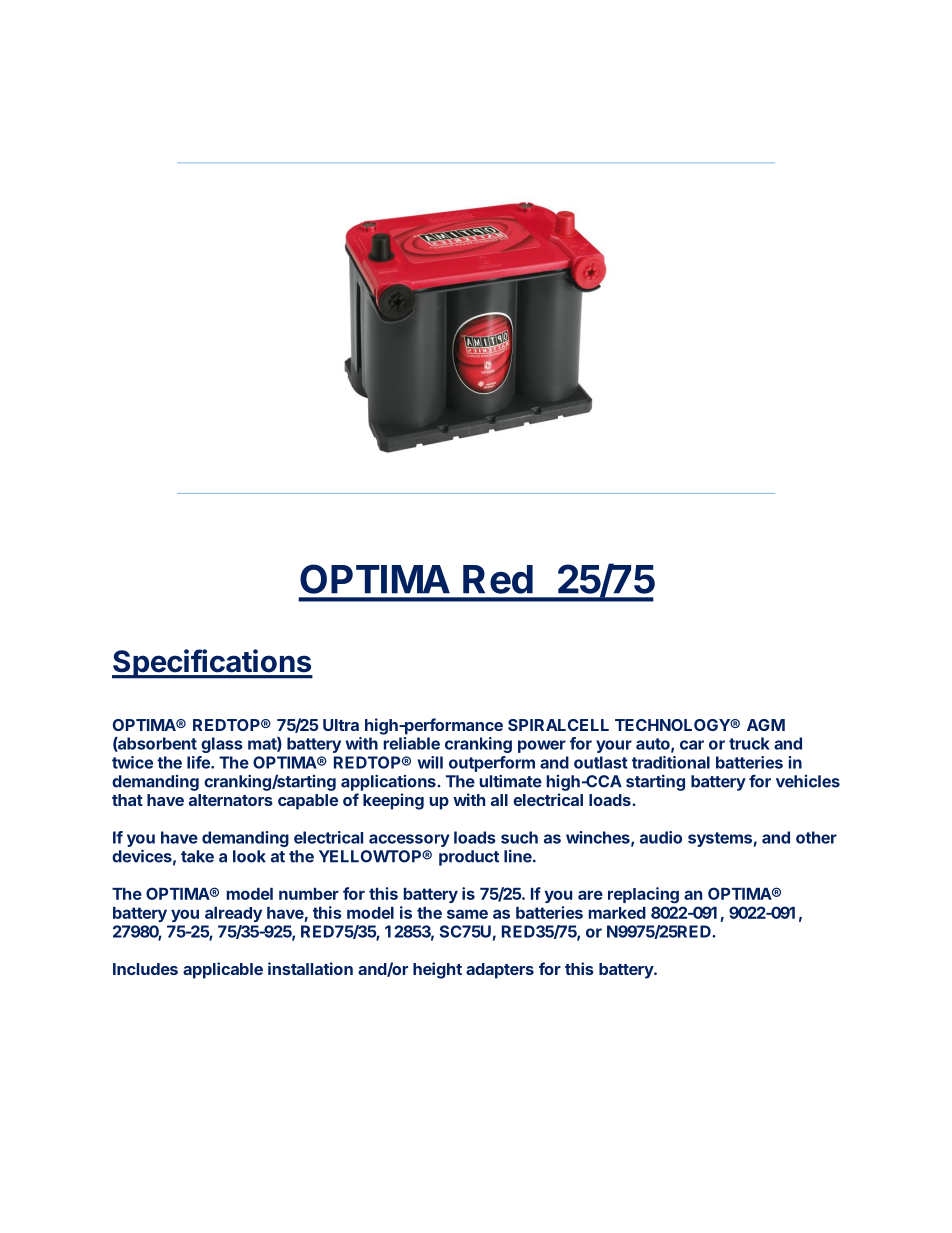  What do you see at coordinates (341, 725) in the image?
I see `Ultra` at bounding box center [341, 725].
